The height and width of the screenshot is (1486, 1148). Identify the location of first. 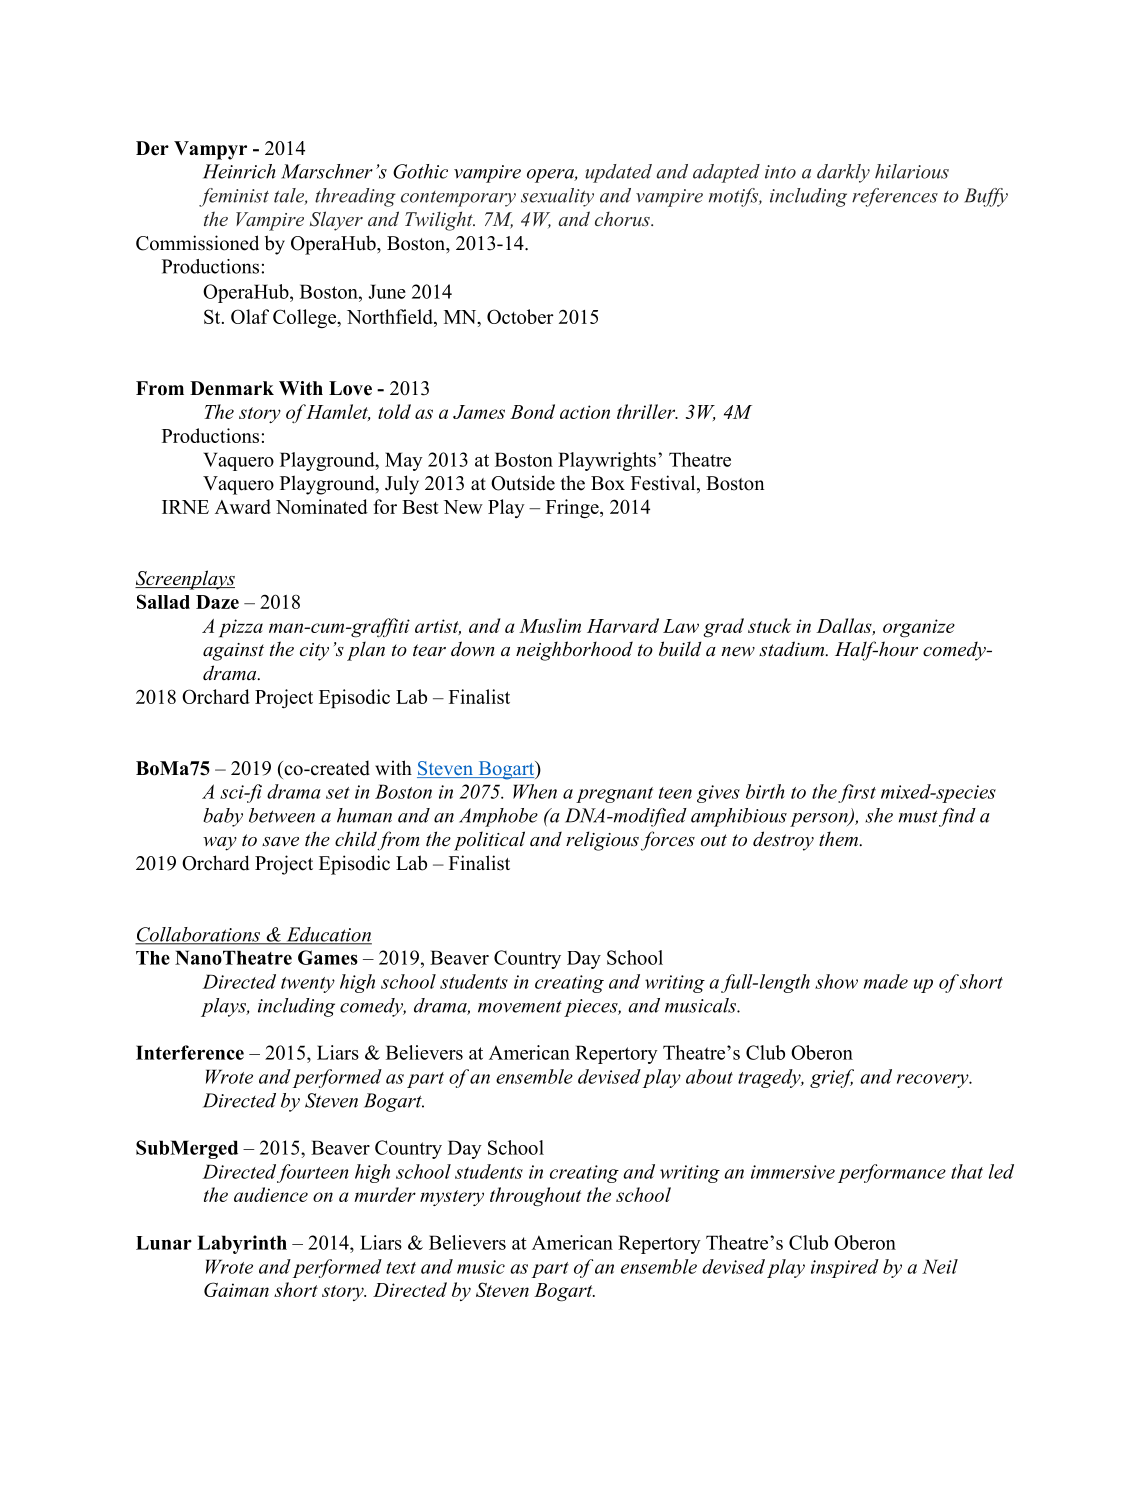
(857, 793).
